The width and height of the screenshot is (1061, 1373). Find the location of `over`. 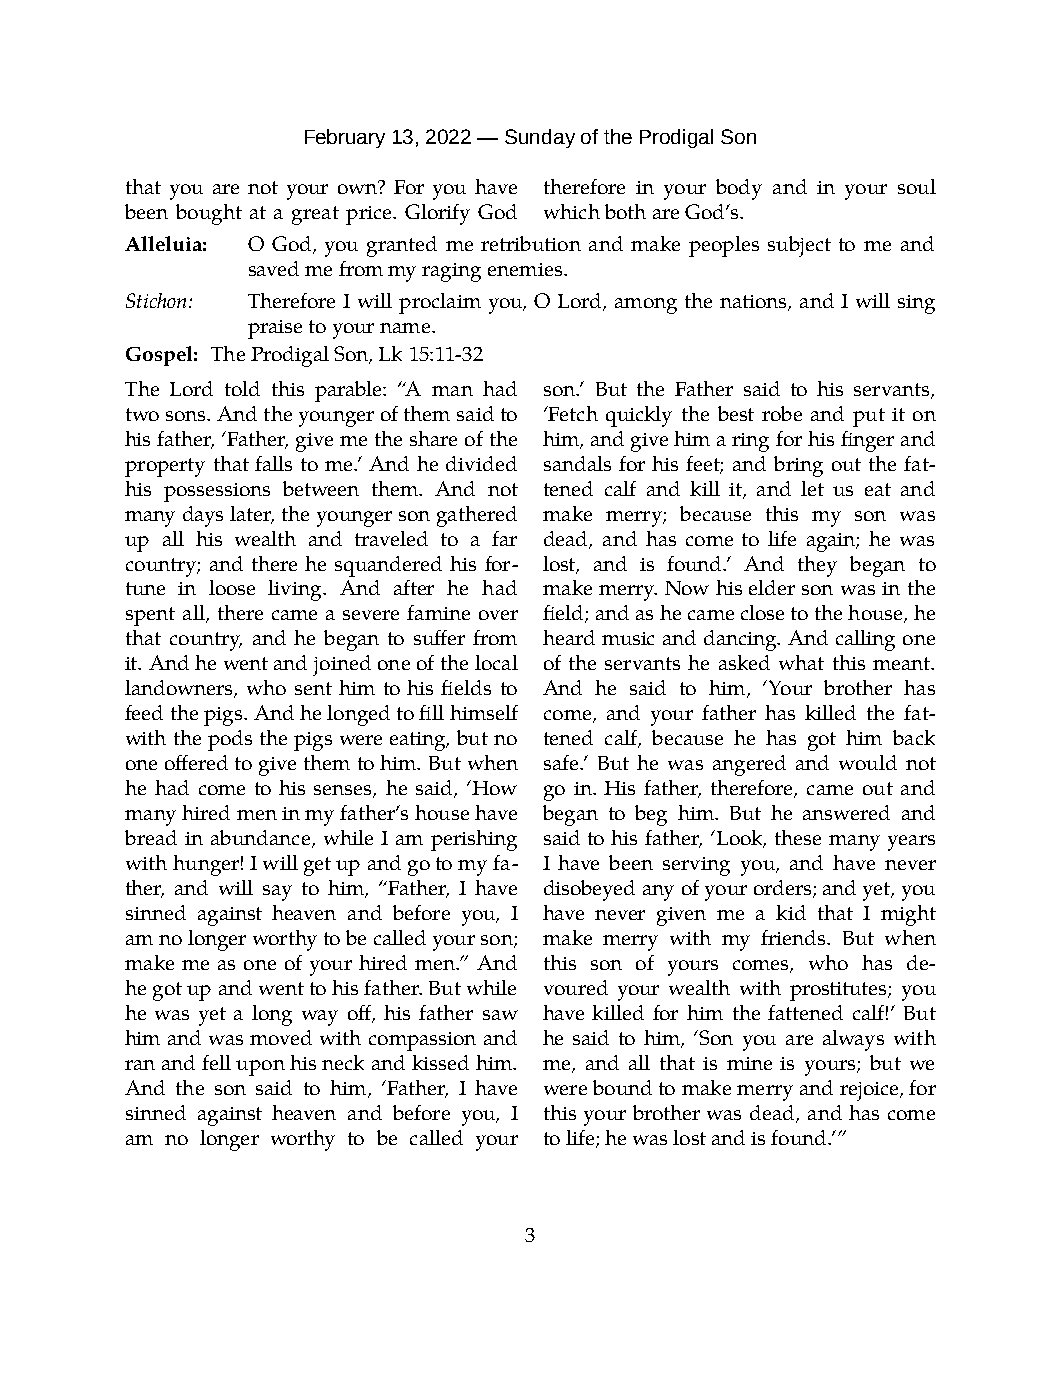

over is located at coordinates (498, 615).
